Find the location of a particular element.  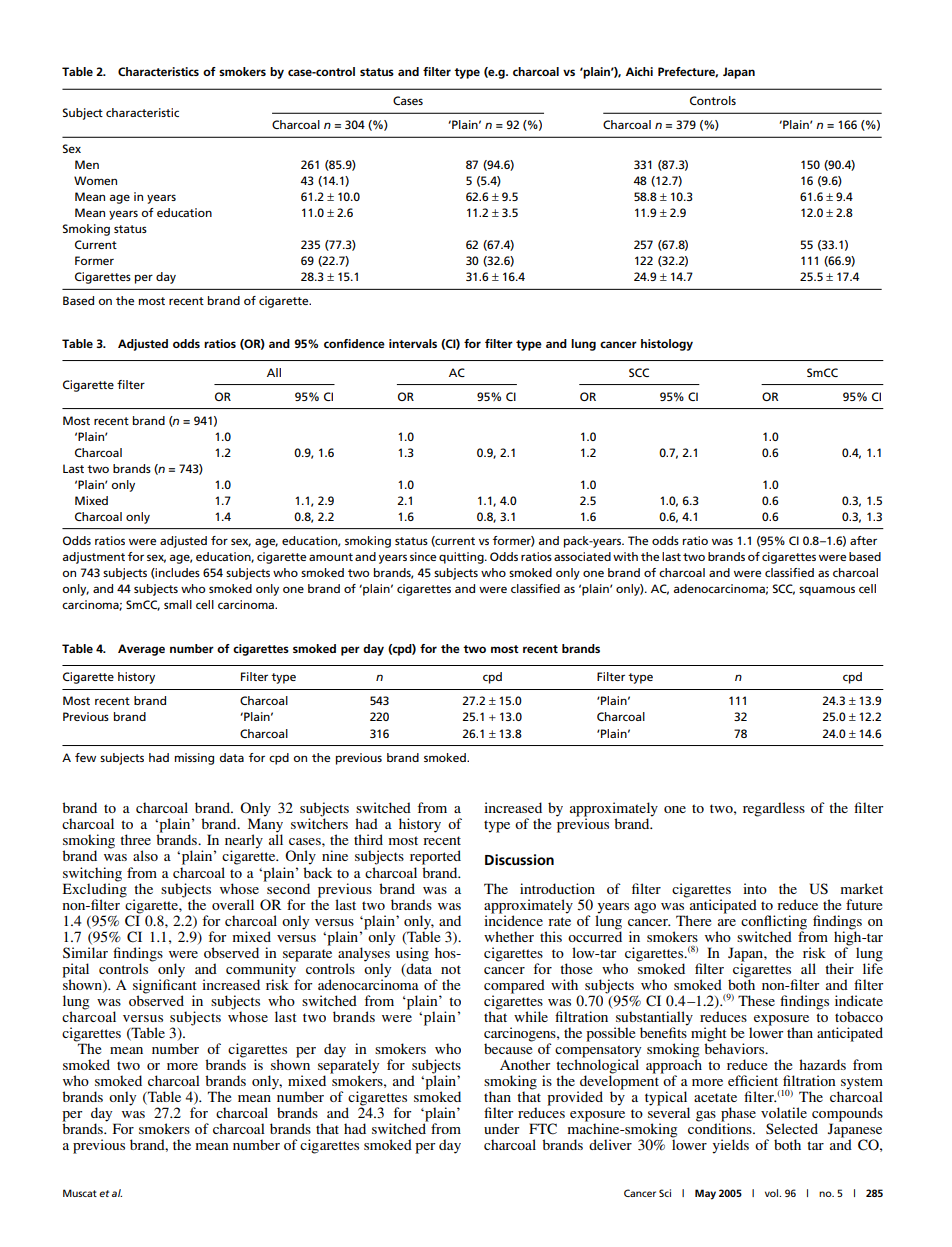

Women is located at coordinates (95, 180).
